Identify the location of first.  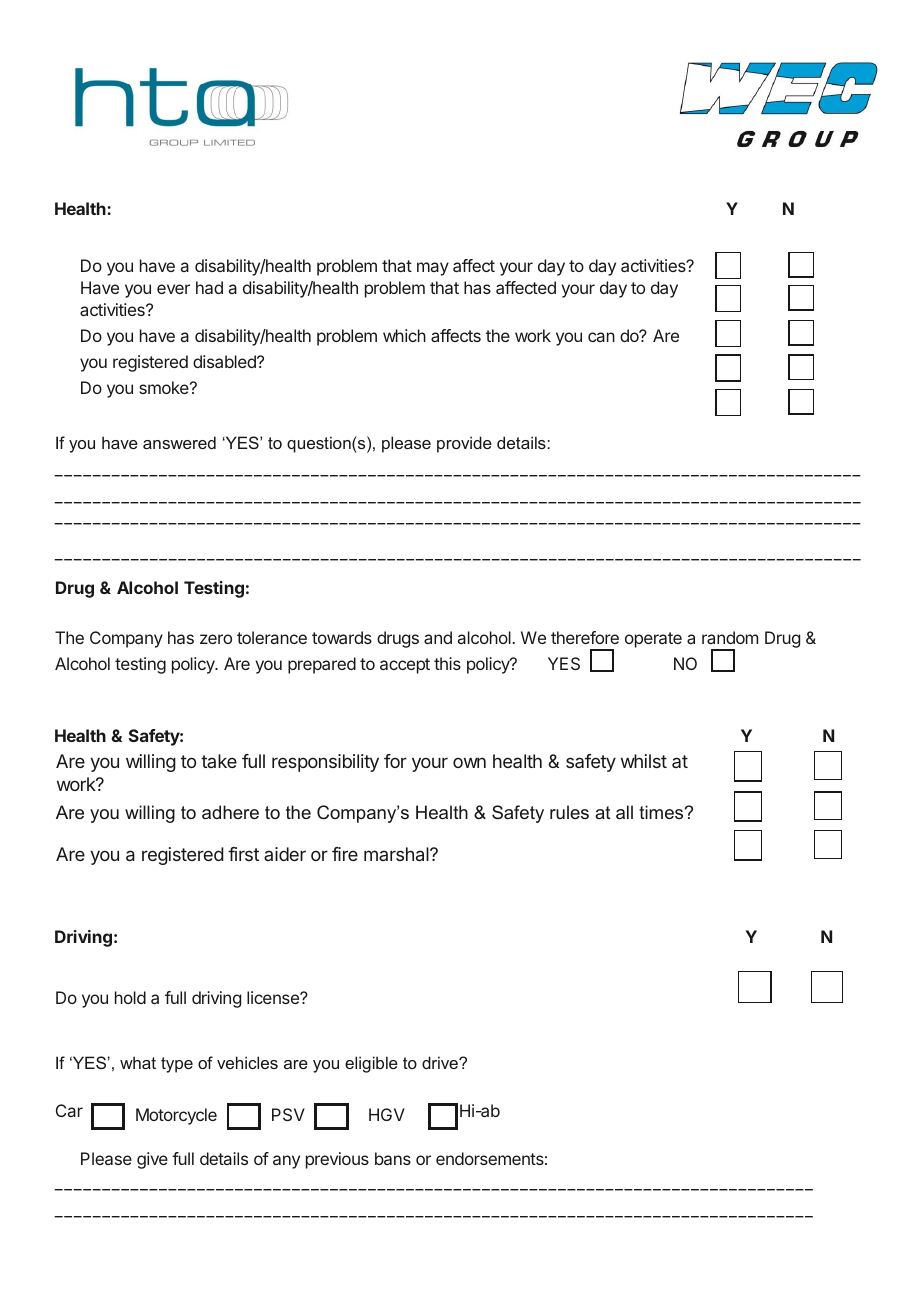
(243, 854).
